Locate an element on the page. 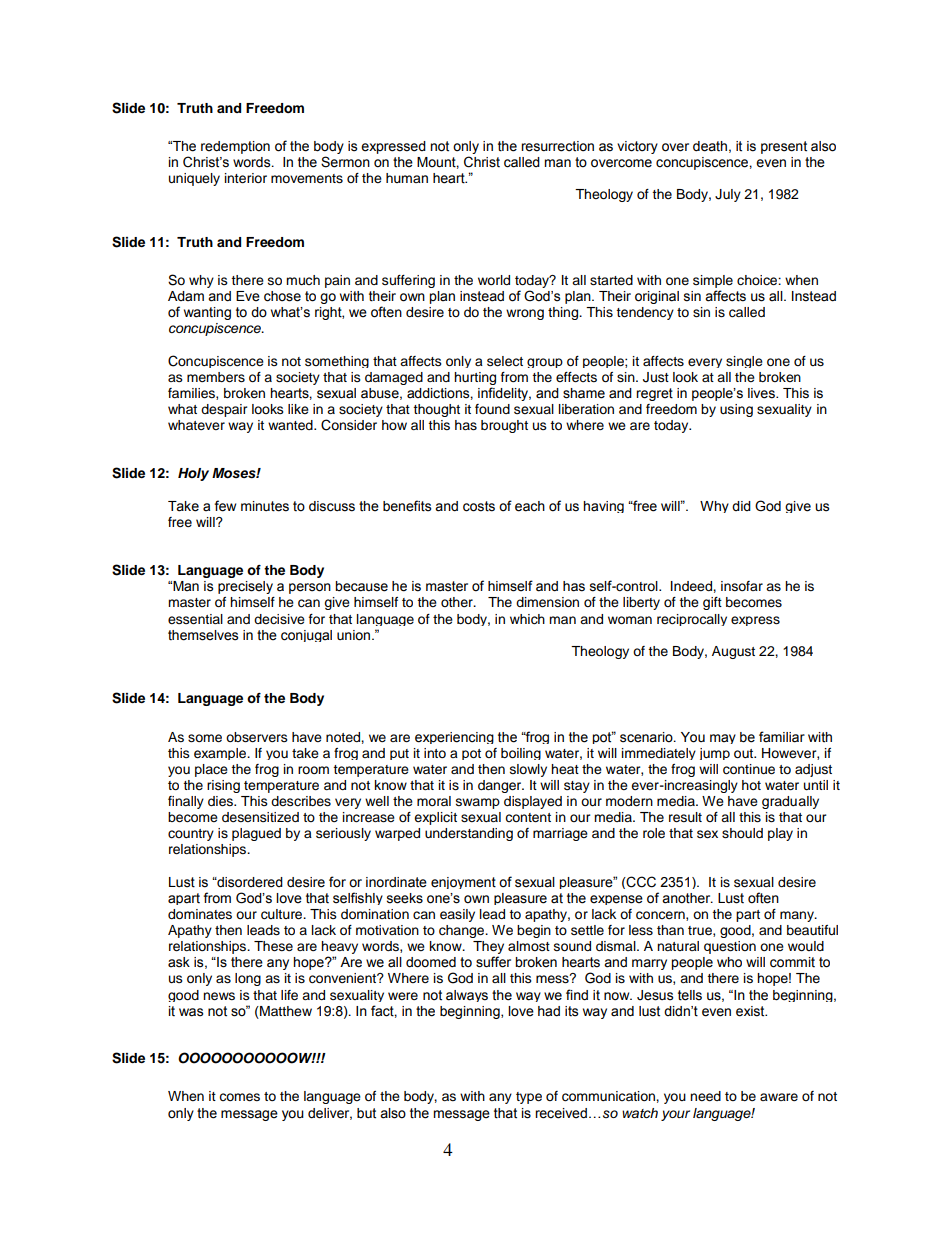 This page has width=952, height=1233. rising is located at coordinates (223, 786).
